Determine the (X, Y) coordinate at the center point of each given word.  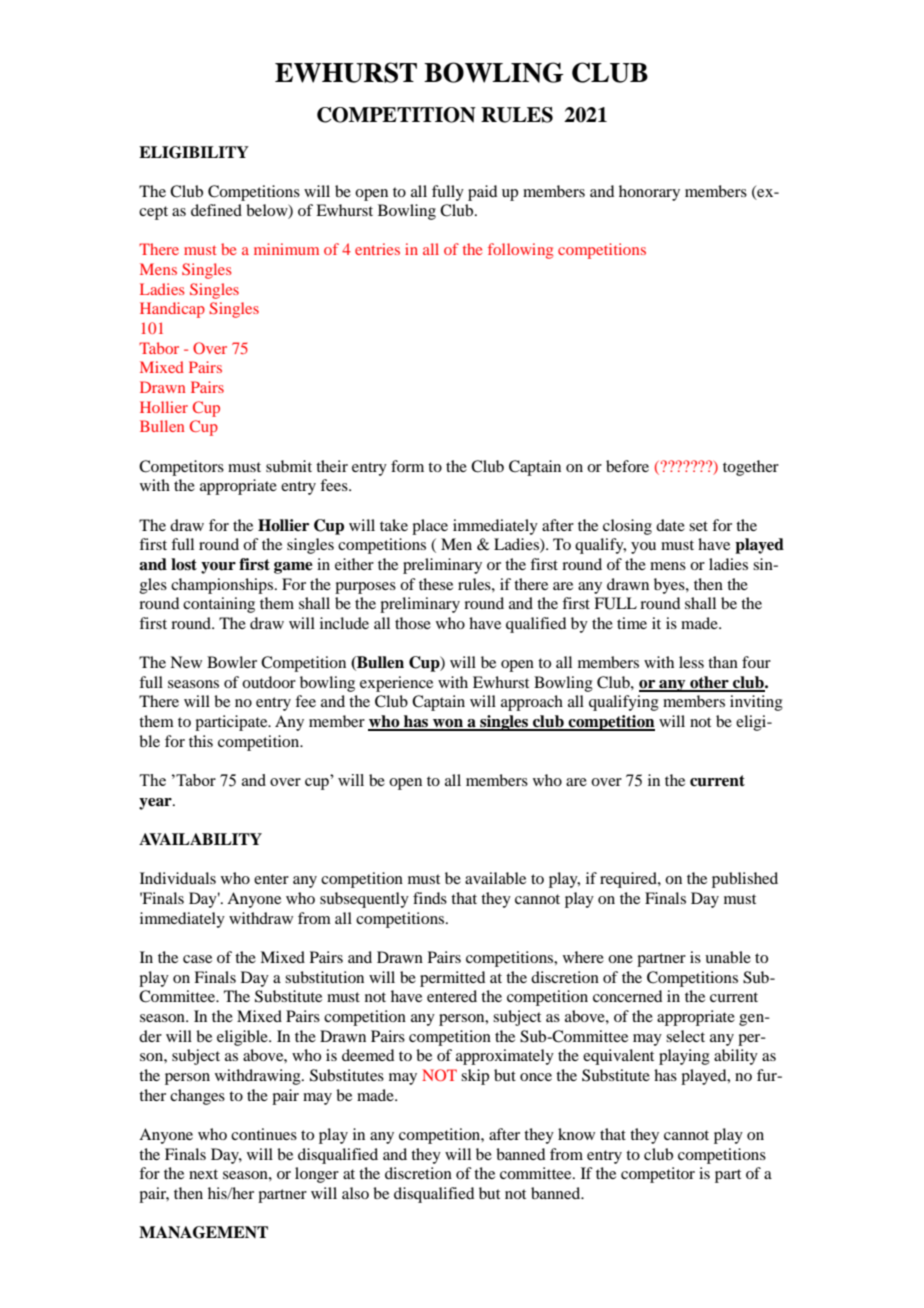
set (698, 526)
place (430, 527)
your (218, 568)
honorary (649, 193)
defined (216, 210)
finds (430, 898)
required (629, 880)
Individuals (178, 878)
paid (482, 193)
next (203, 1174)
